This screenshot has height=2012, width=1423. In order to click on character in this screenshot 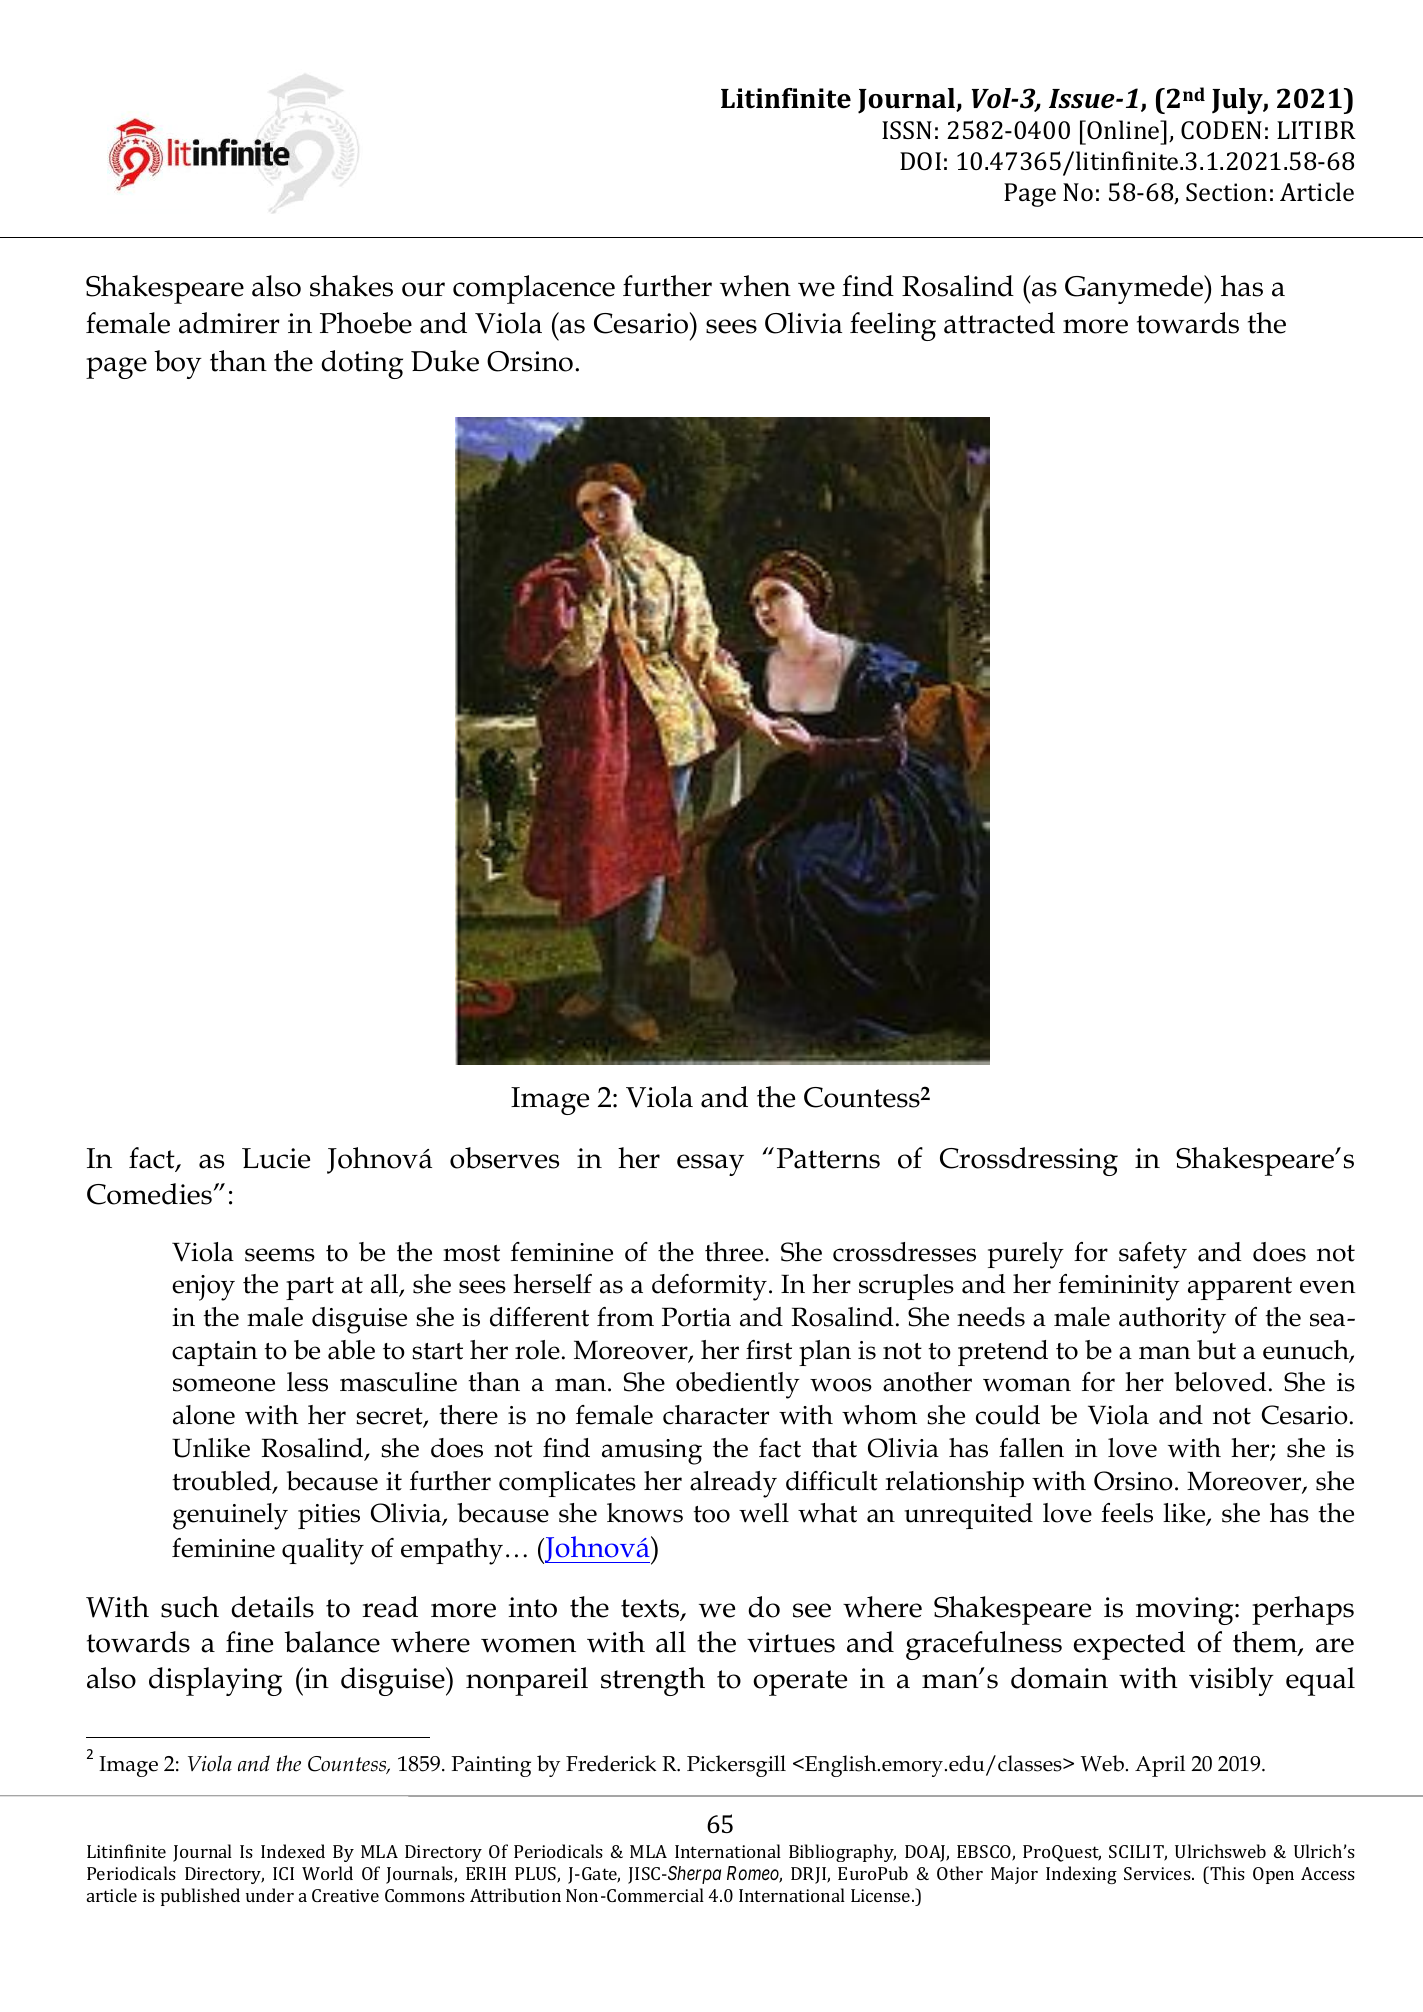, I will do `click(716, 1415)`.
